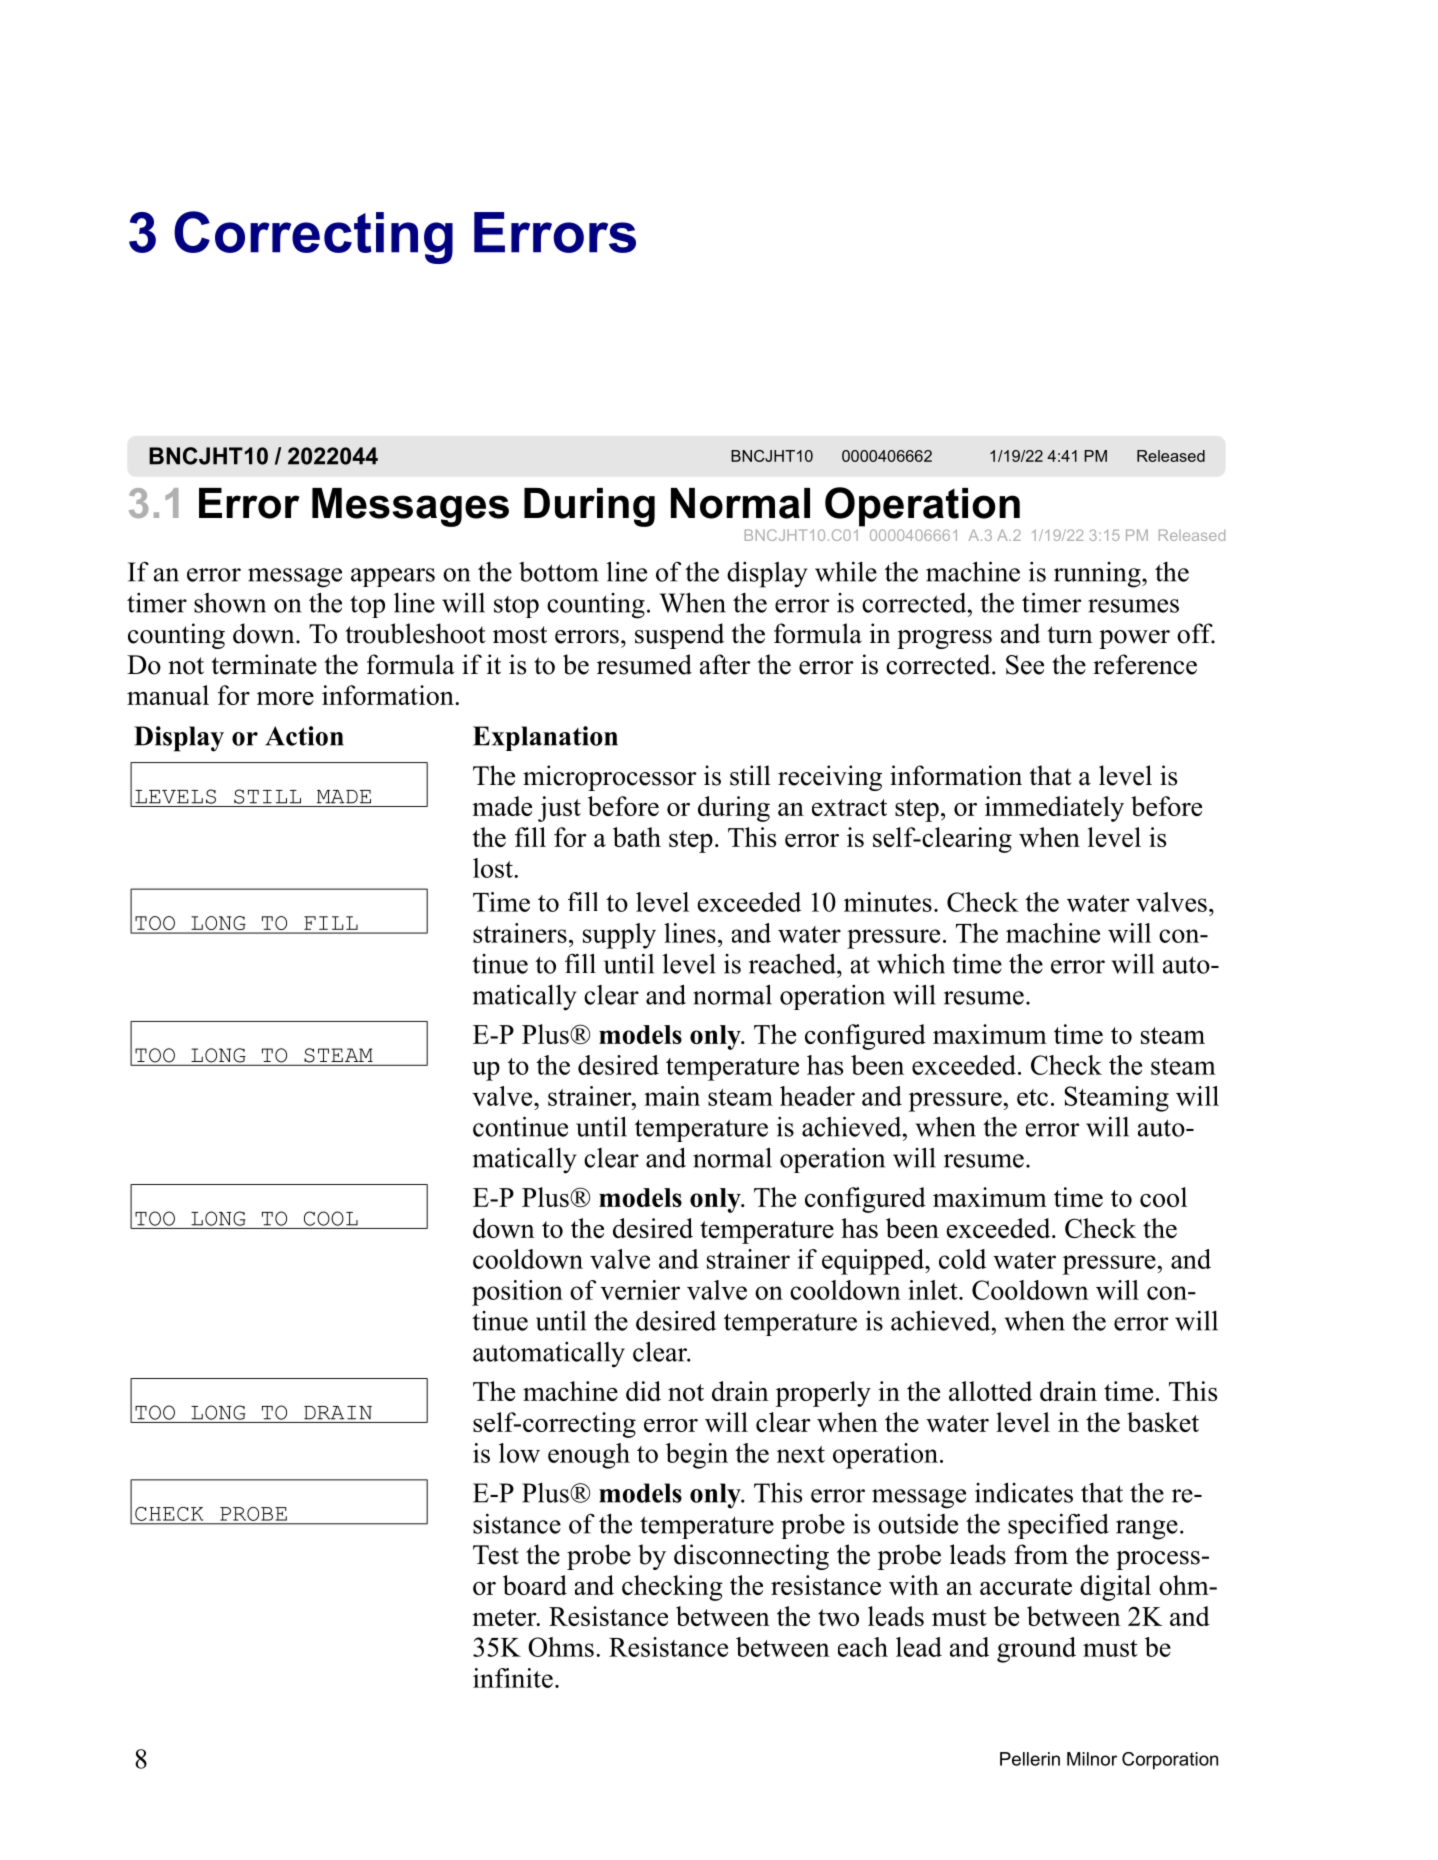  What do you see at coordinates (517, 1293) in the document?
I see `position` at bounding box center [517, 1293].
